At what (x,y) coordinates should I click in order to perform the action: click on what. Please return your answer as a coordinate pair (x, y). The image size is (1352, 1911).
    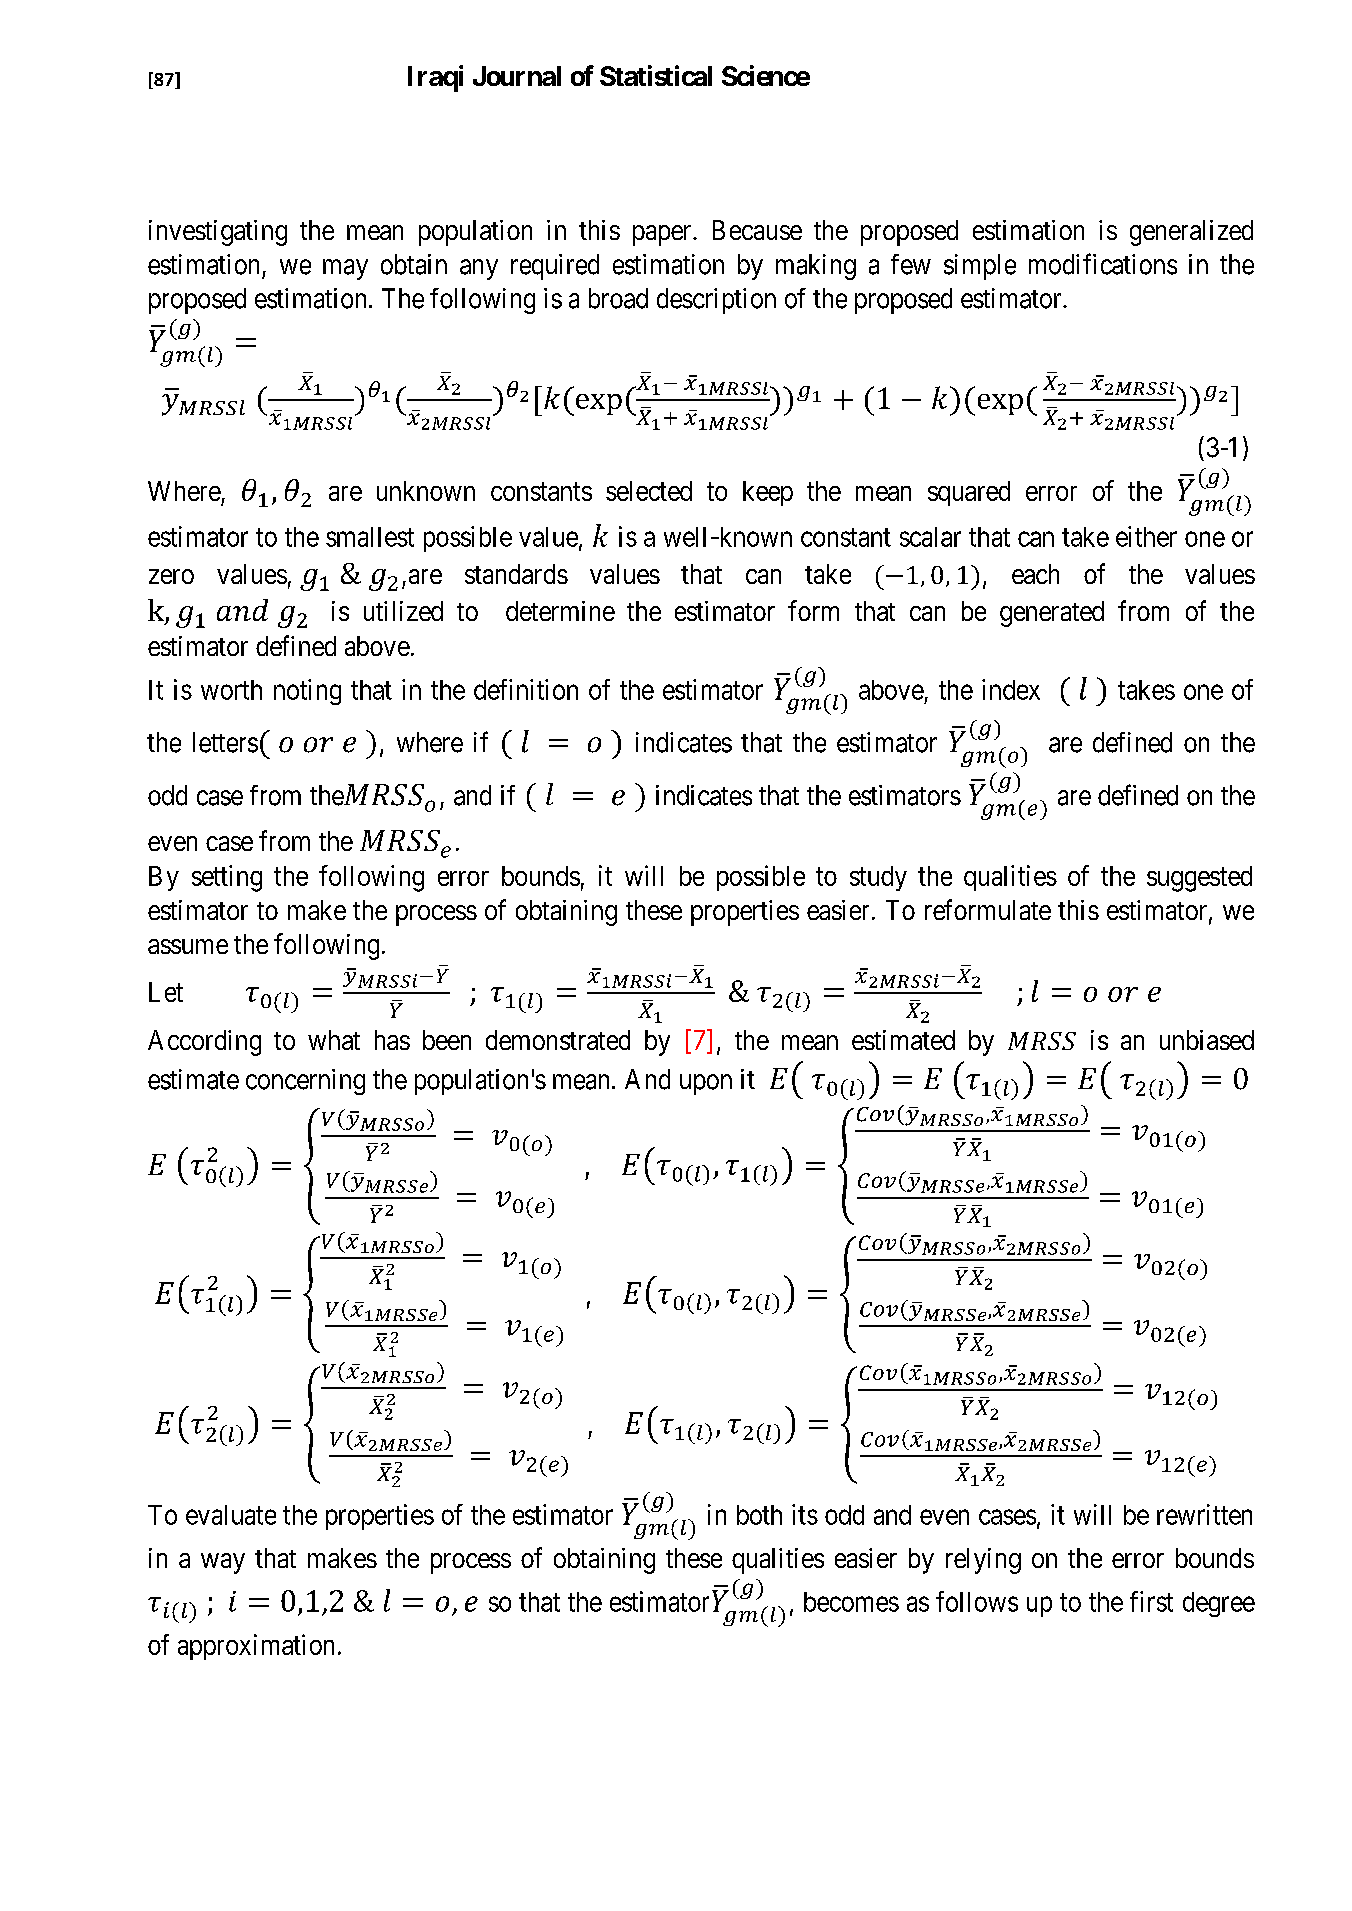
    Looking at the image, I should click on (334, 1040).
